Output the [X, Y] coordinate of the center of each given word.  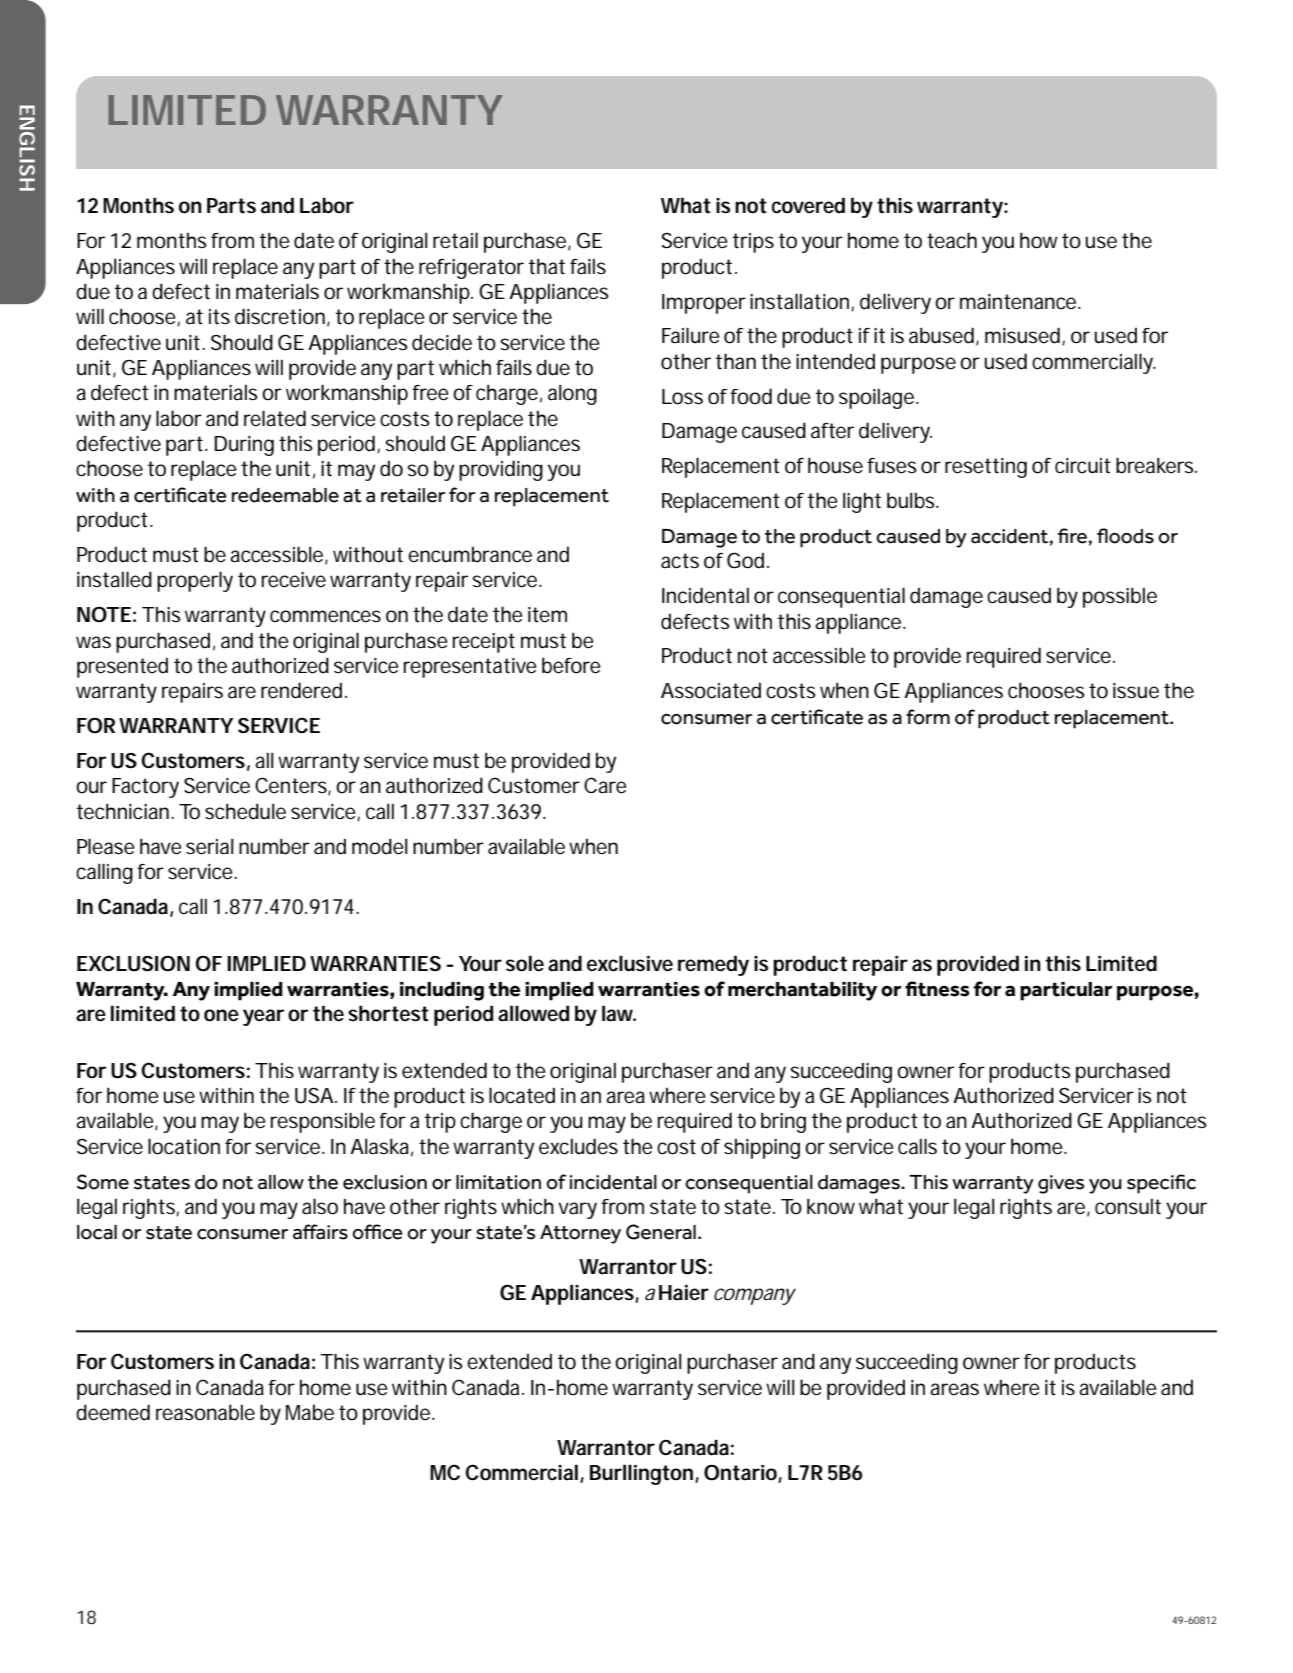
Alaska [379, 1146]
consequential [841, 597]
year [263, 1017]
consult [1128, 1207]
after [832, 431]
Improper [704, 304]
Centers [291, 785]
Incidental [705, 595]
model [380, 846]
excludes [578, 1146]
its [219, 317]
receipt [484, 643]
